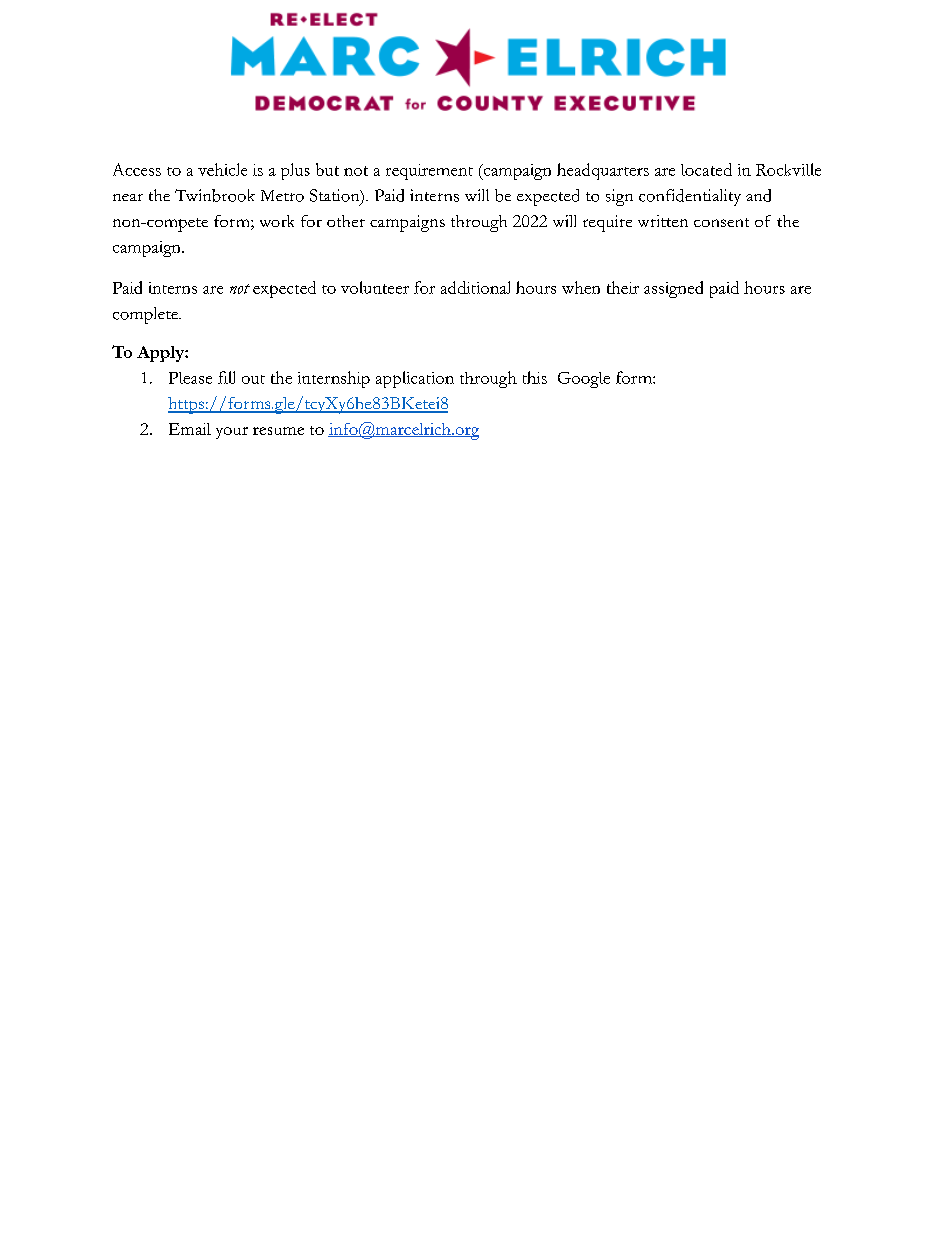  What do you see at coordinates (475, 287) in the page?
I see `additional` at bounding box center [475, 287].
